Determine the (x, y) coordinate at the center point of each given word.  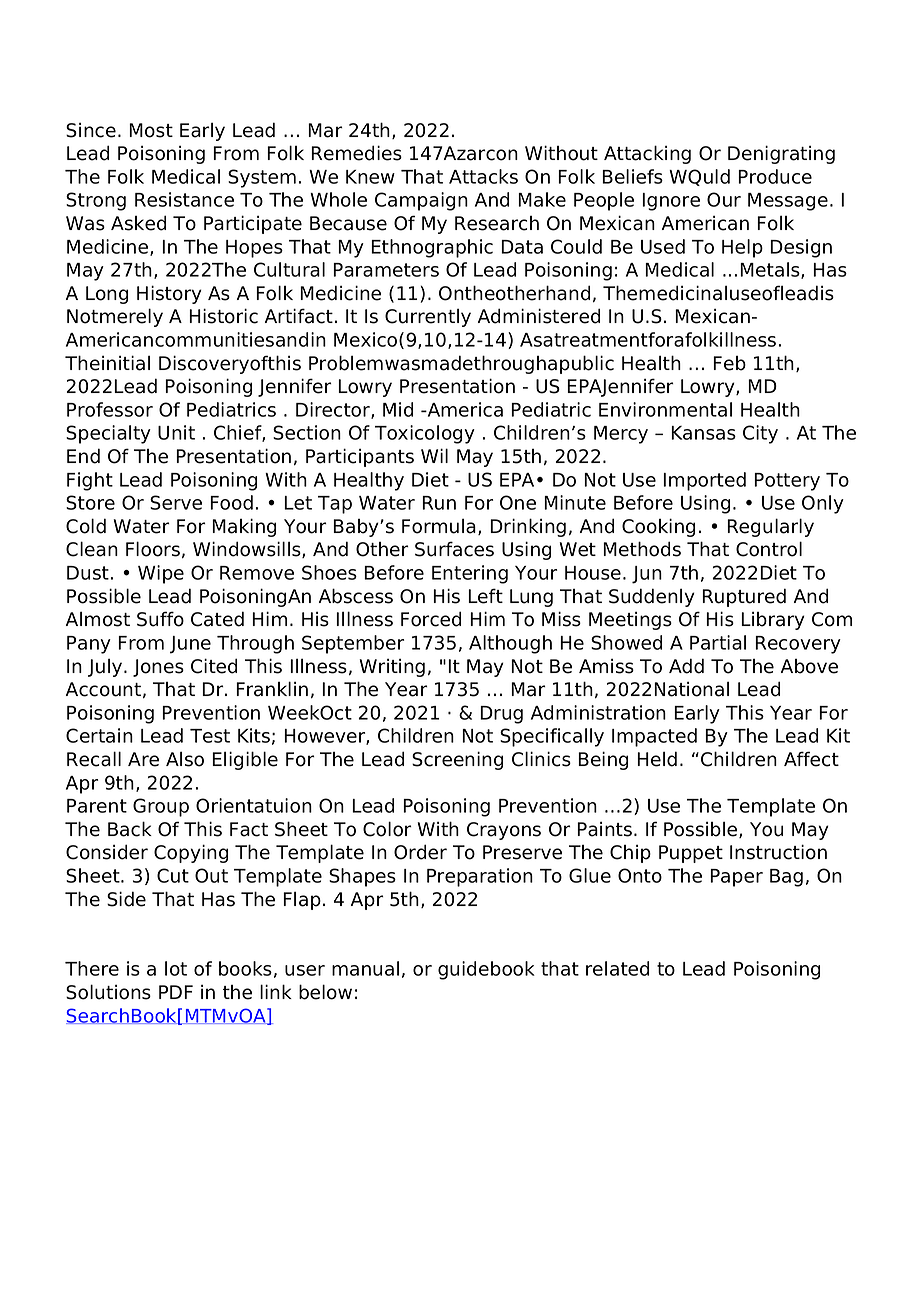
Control (769, 549)
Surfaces (454, 549)
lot (176, 968)
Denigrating (781, 154)
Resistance (184, 199)
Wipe (161, 574)
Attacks (483, 176)
